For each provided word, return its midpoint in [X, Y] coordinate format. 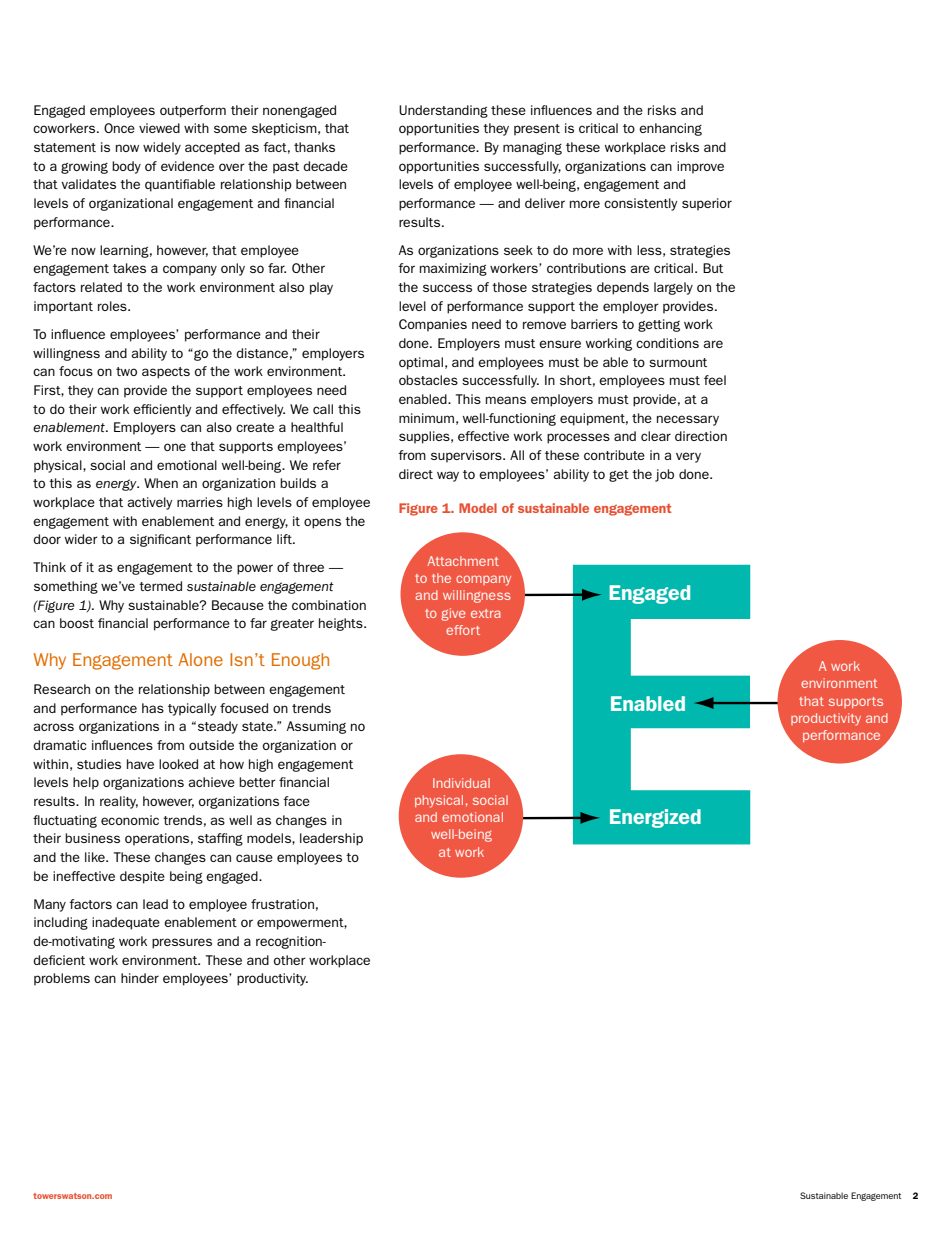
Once [119, 128]
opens [322, 523]
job [664, 475]
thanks [314, 147]
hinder [140, 978]
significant [160, 540]
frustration [282, 904]
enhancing [670, 129]
